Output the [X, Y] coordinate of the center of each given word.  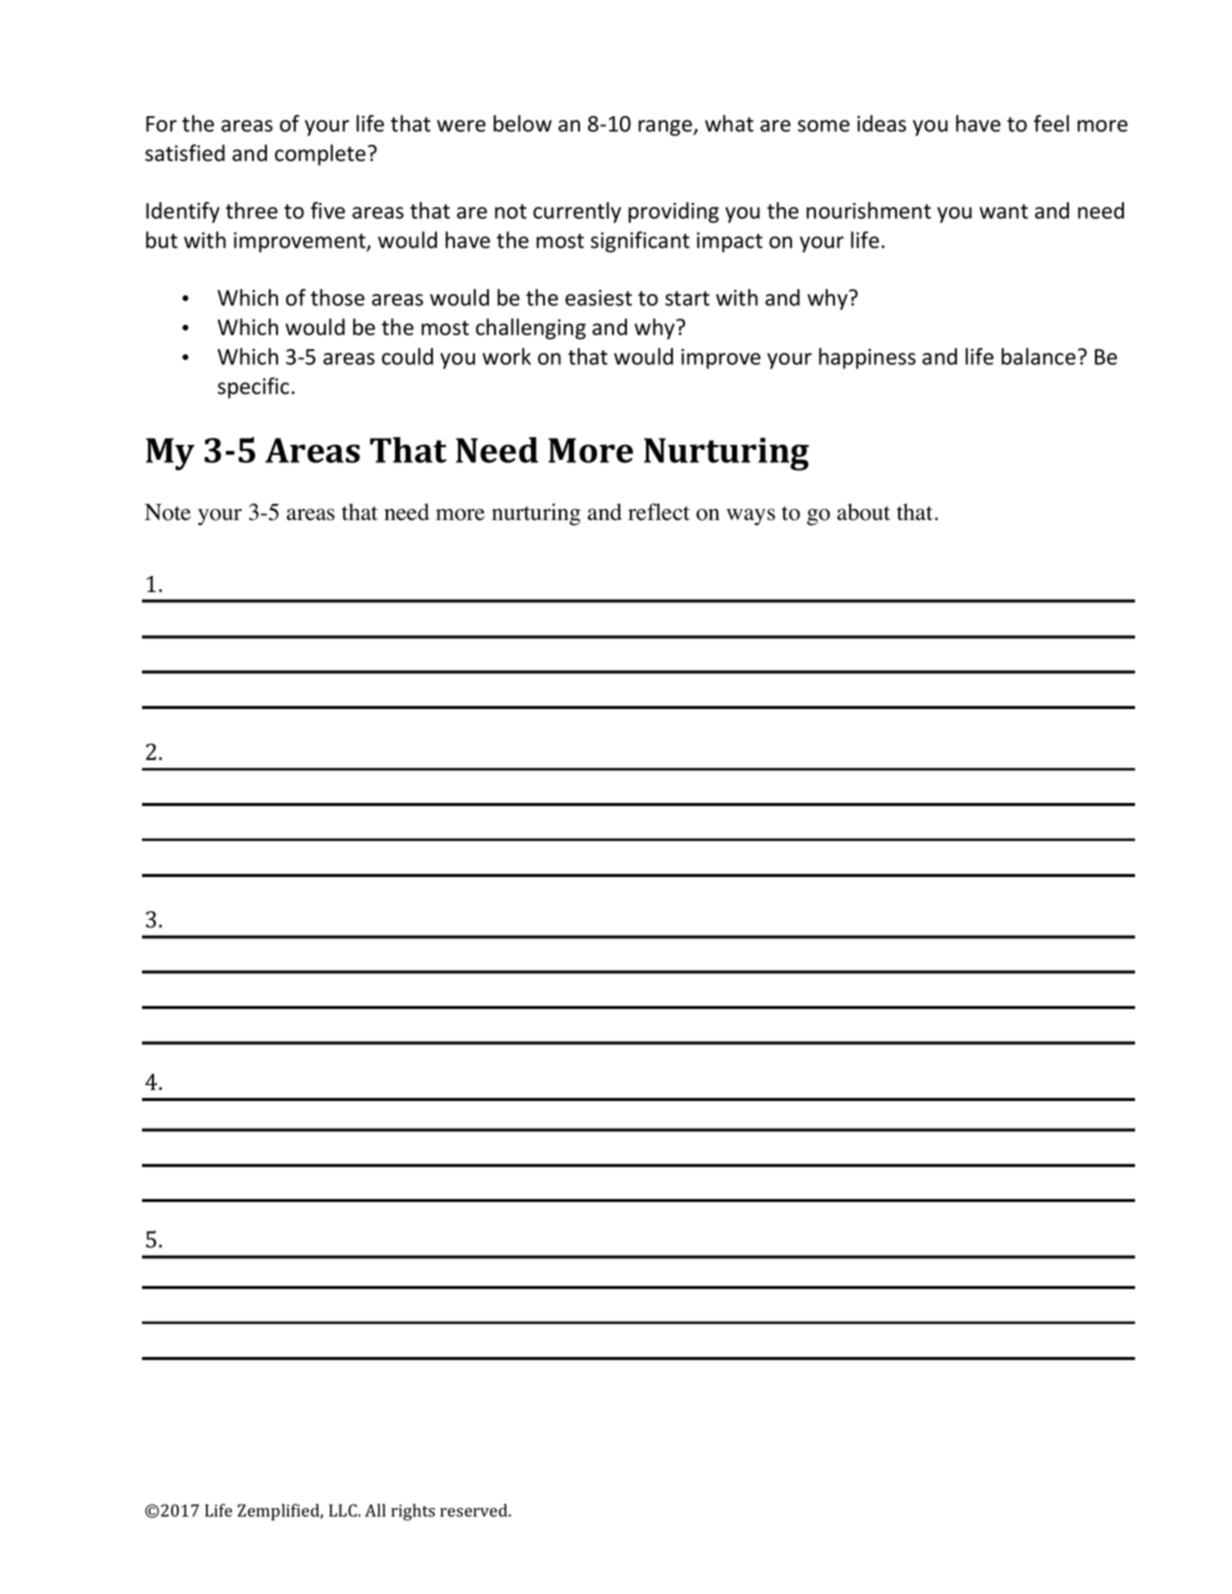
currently [577, 212]
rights [413, 1512]
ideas [881, 123]
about [863, 512]
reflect [659, 512]
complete [320, 155]
